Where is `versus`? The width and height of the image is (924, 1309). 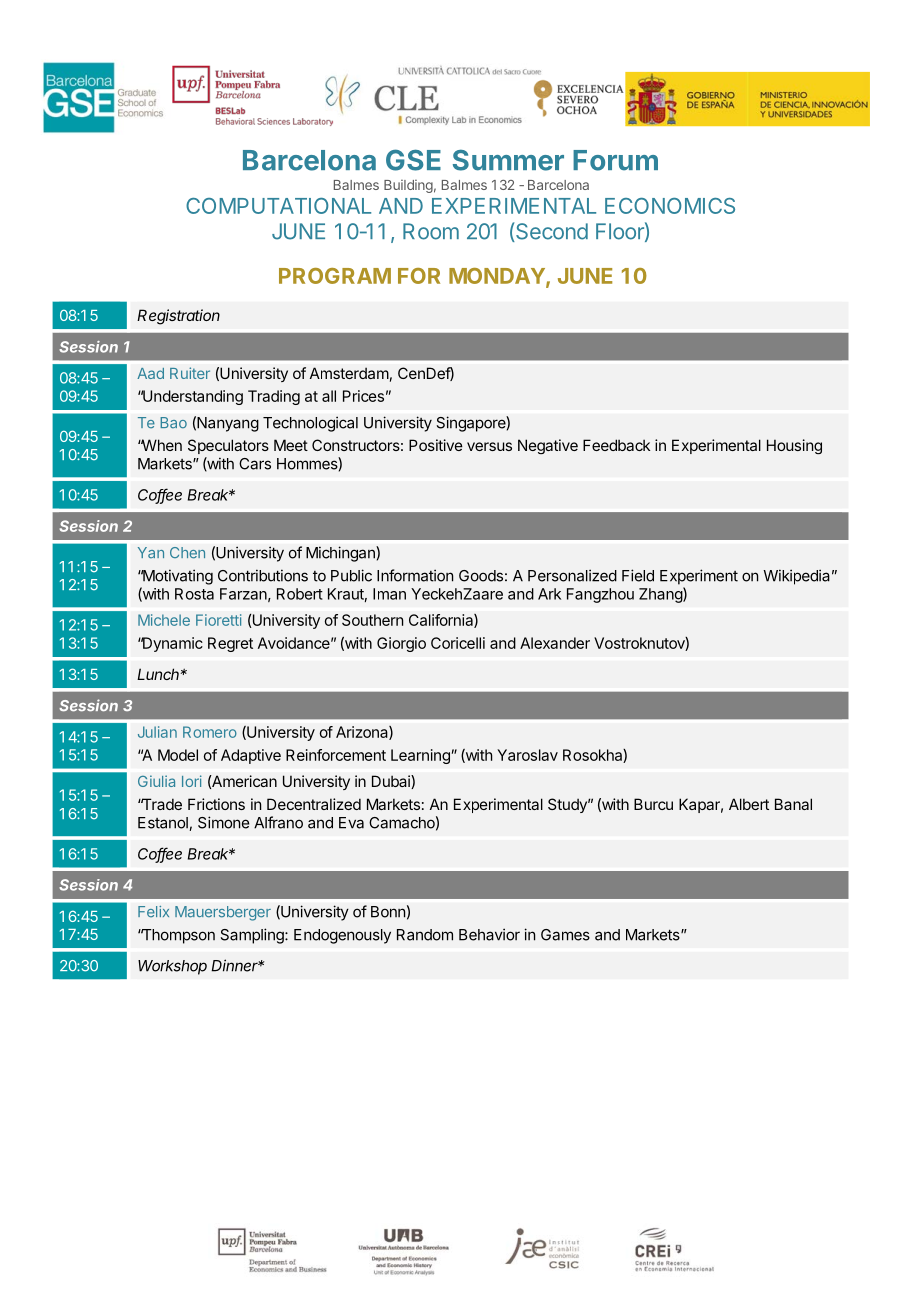 versus is located at coordinates (489, 446).
